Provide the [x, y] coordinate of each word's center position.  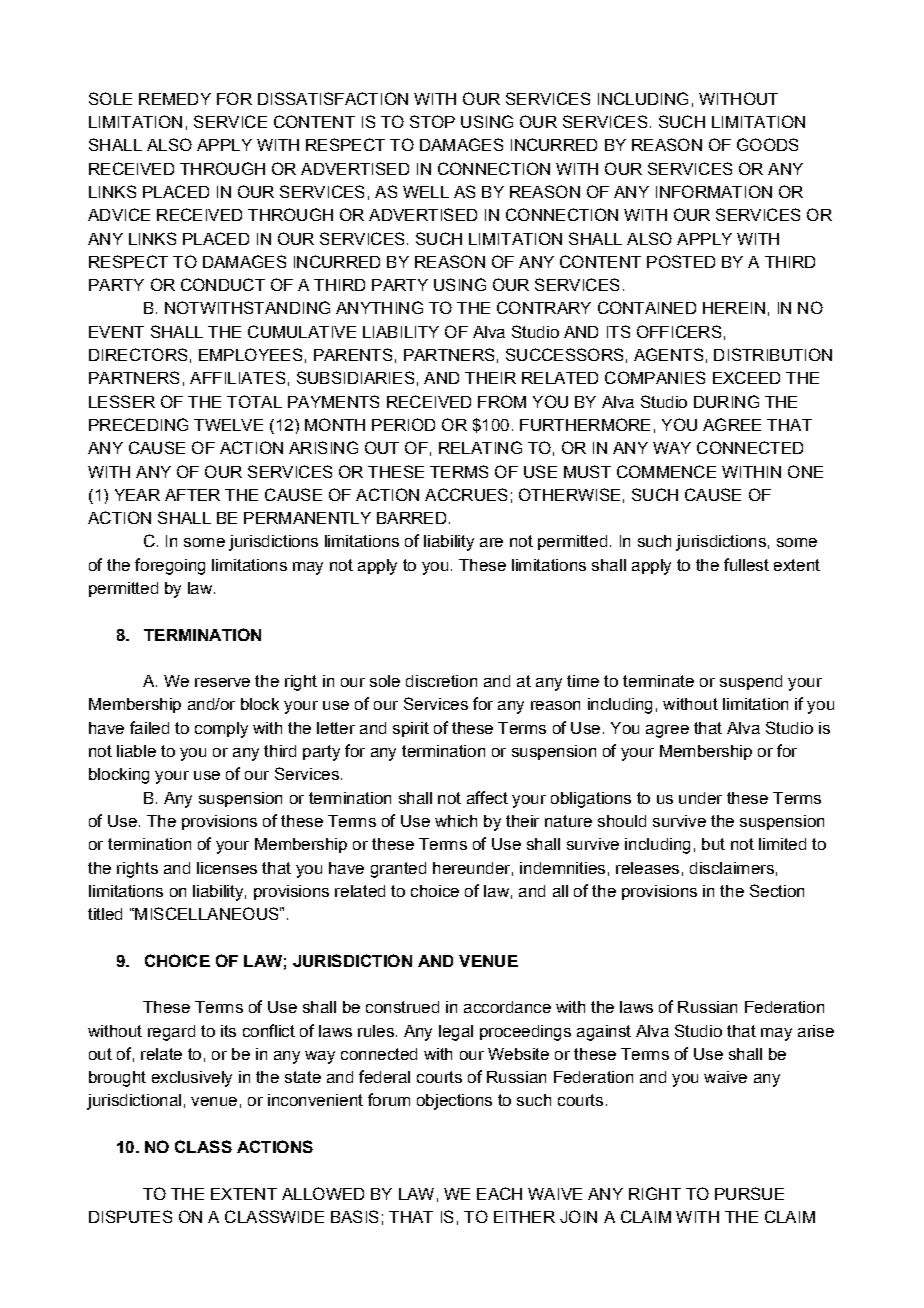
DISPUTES [130, 1216]
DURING [726, 401]
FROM [502, 401]
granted [398, 870]
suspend [751, 682]
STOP [432, 121]
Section [777, 890]
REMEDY [175, 99]
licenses [227, 868]
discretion [441, 681]
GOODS [767, 144]
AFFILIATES [237, 377]
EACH [499, 1193]
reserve [222, 682]
